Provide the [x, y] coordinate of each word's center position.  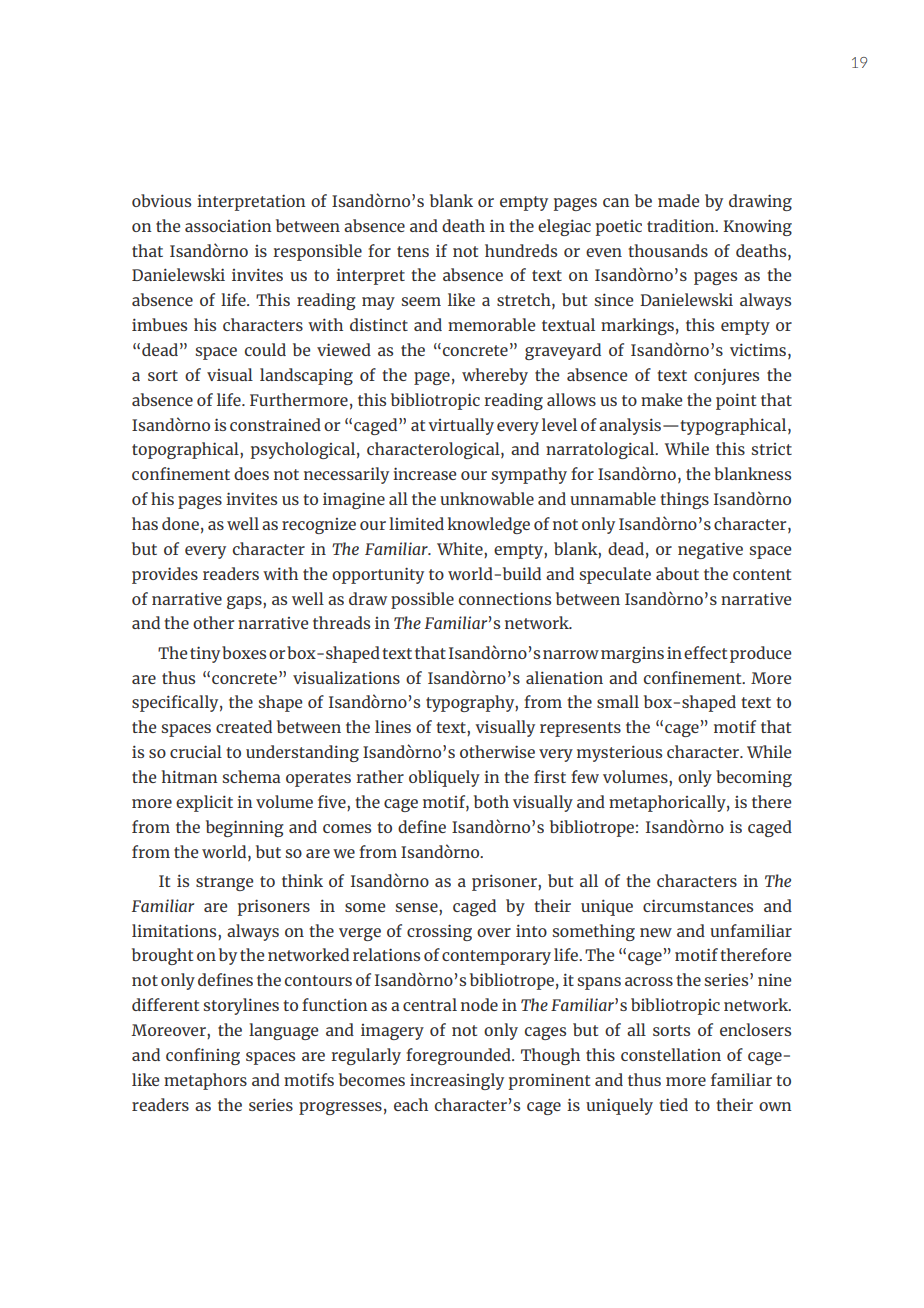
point [736, 401]
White [461, 550]
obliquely [444, 778]
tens [413, 251]
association [228, 225]
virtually [461, 426]
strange [224, 883]
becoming [754, 778]
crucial [196, 751]
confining [203, 1056]
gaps [245, 602]
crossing [439, 932]
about [677, 573]
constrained [275, 424]
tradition [682, 225]
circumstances [698, 905]
